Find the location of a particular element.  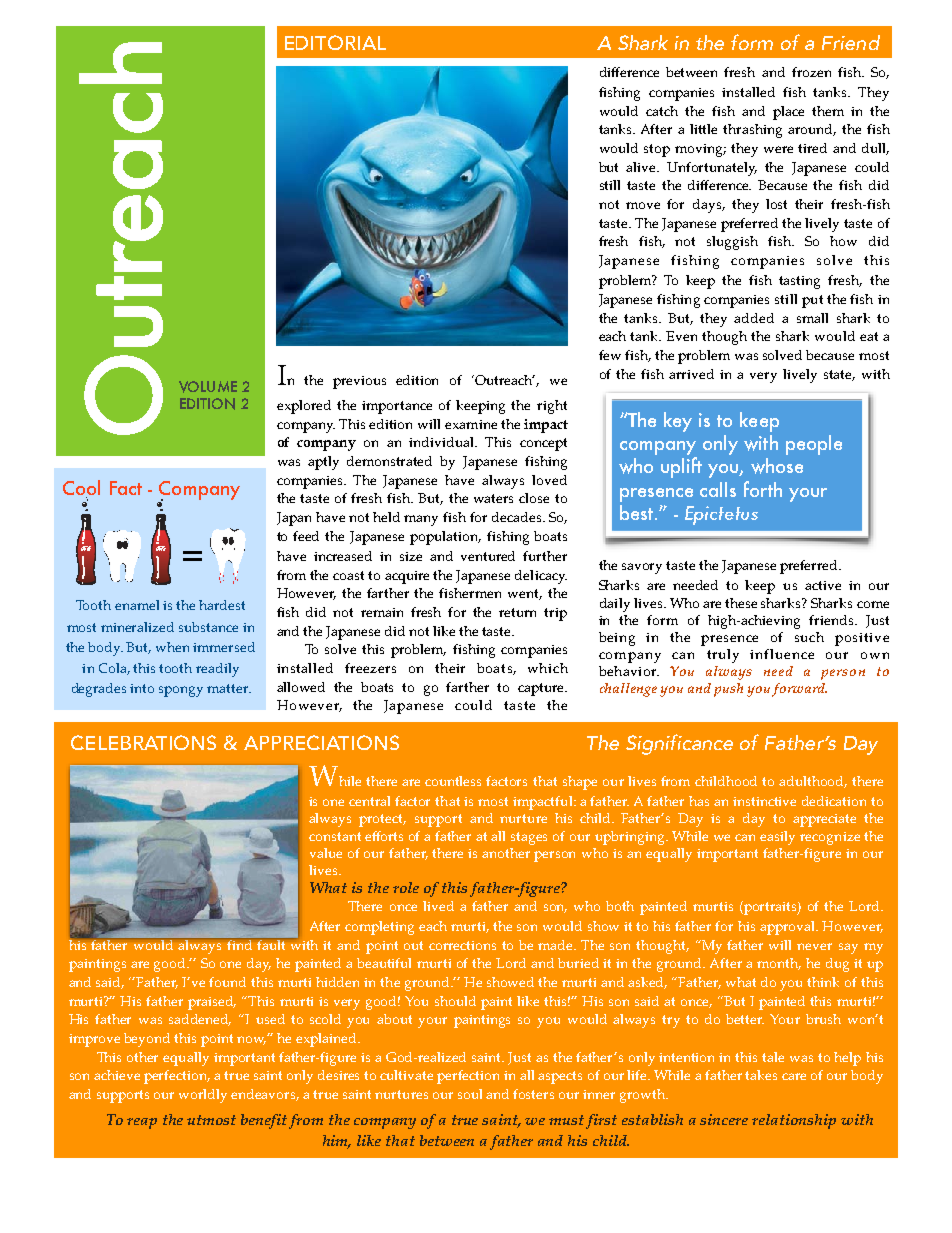

countless is located at coordinates (453, 781).
